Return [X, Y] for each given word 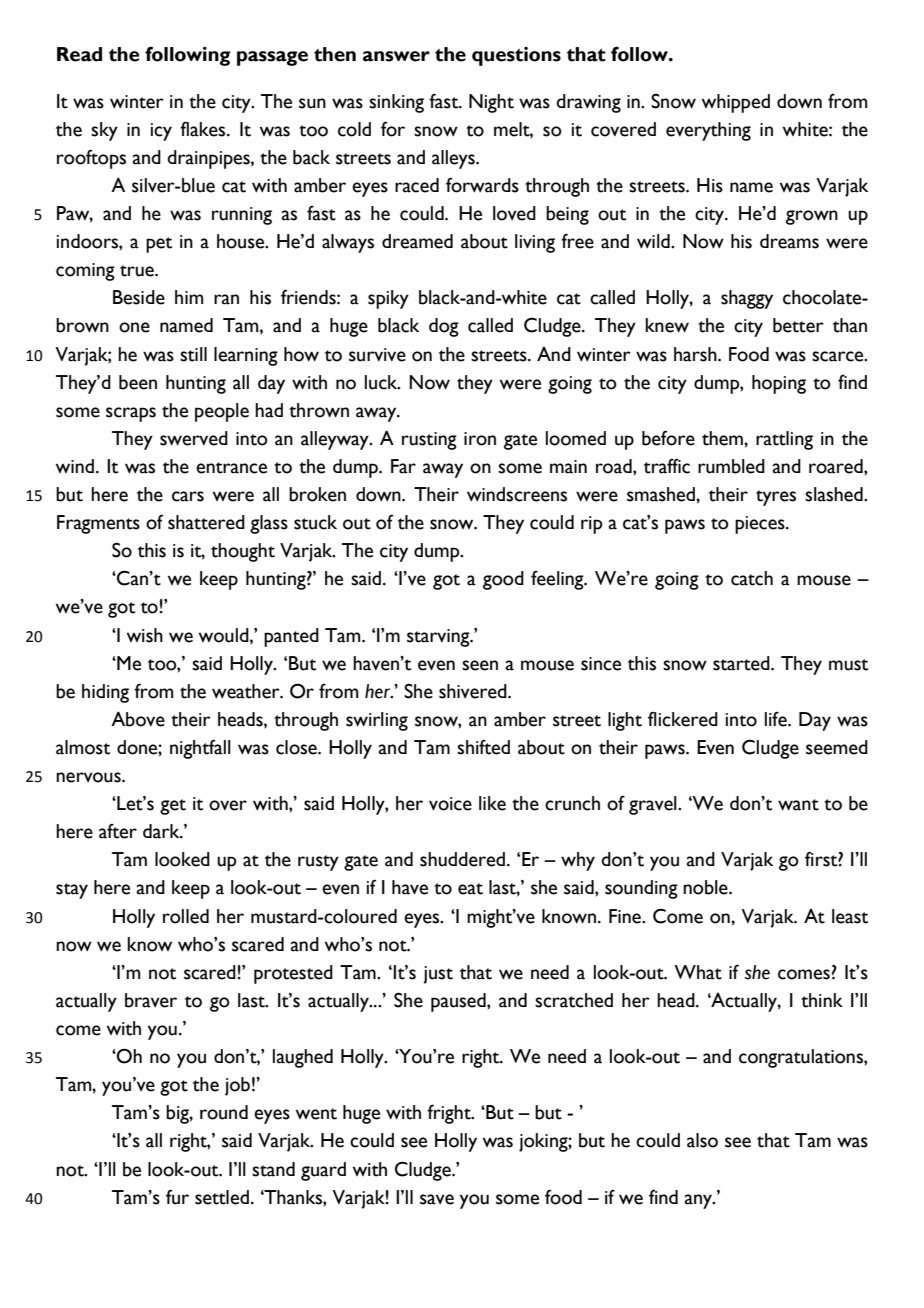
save [437, 1199]
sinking [396, 103]
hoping [779, 384]
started [742, 663]
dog [444, 327]
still [193, 354]
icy [161, 132]
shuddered [462, 859]
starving [439, 638]
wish [145, 635]
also [702, 1140]
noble [706, 887]
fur [177, 1197]
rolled [186, 916]
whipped [736, 103]
